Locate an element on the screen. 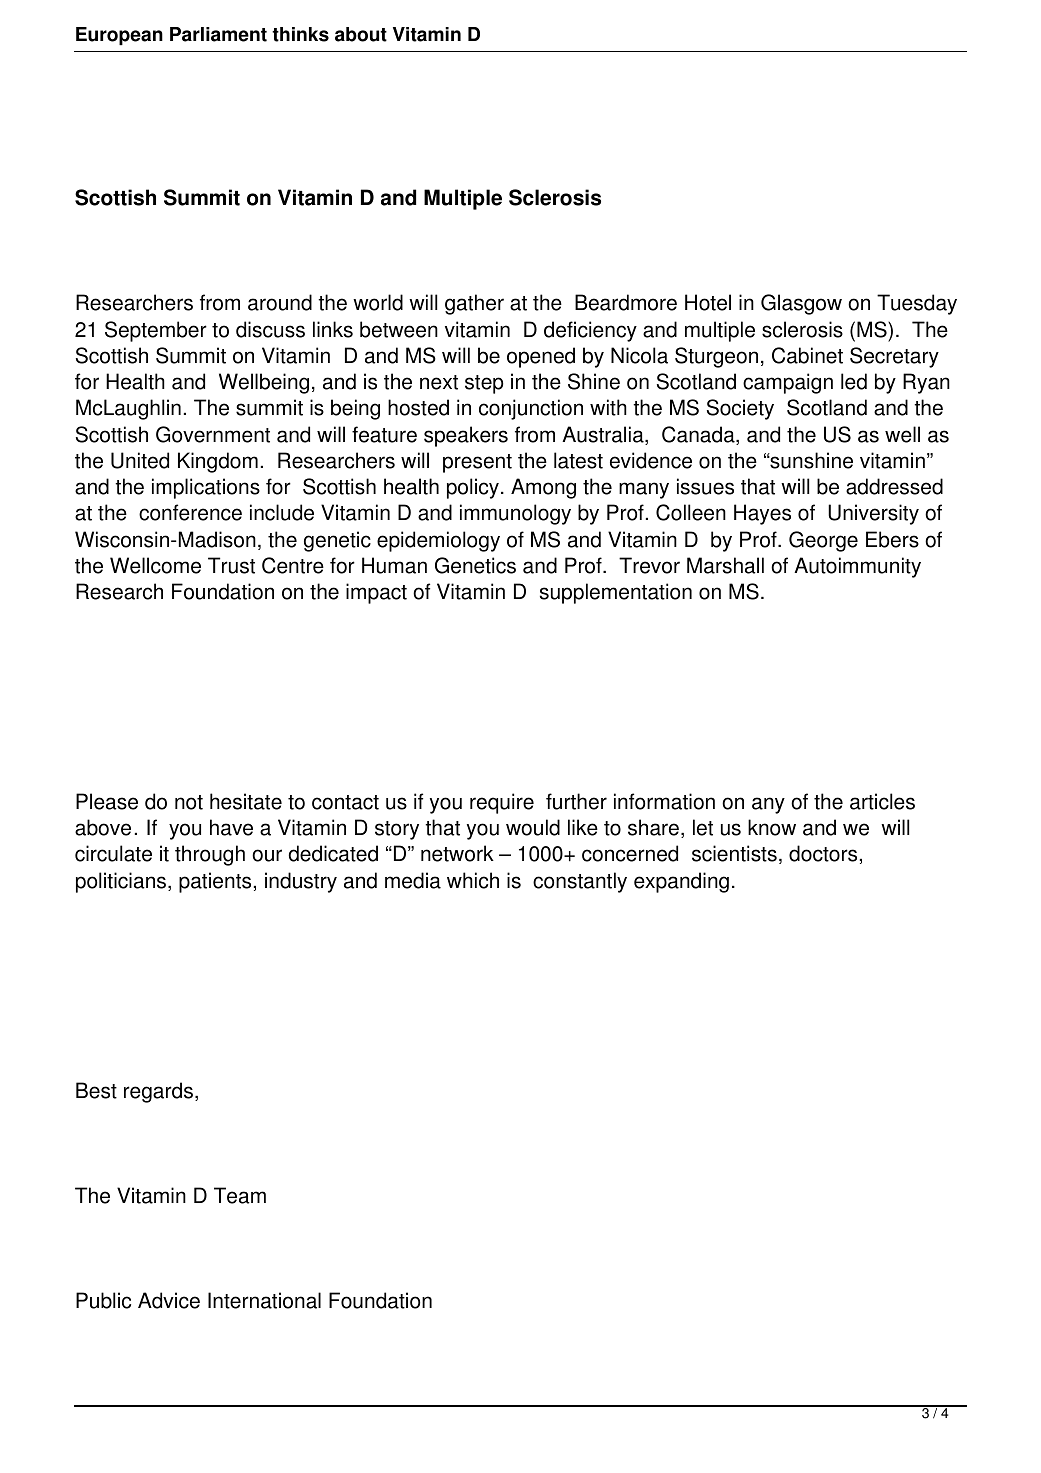 The height and width of the screenshot is (1473, 1041). supplementation is located at coordinates (616, 593).
